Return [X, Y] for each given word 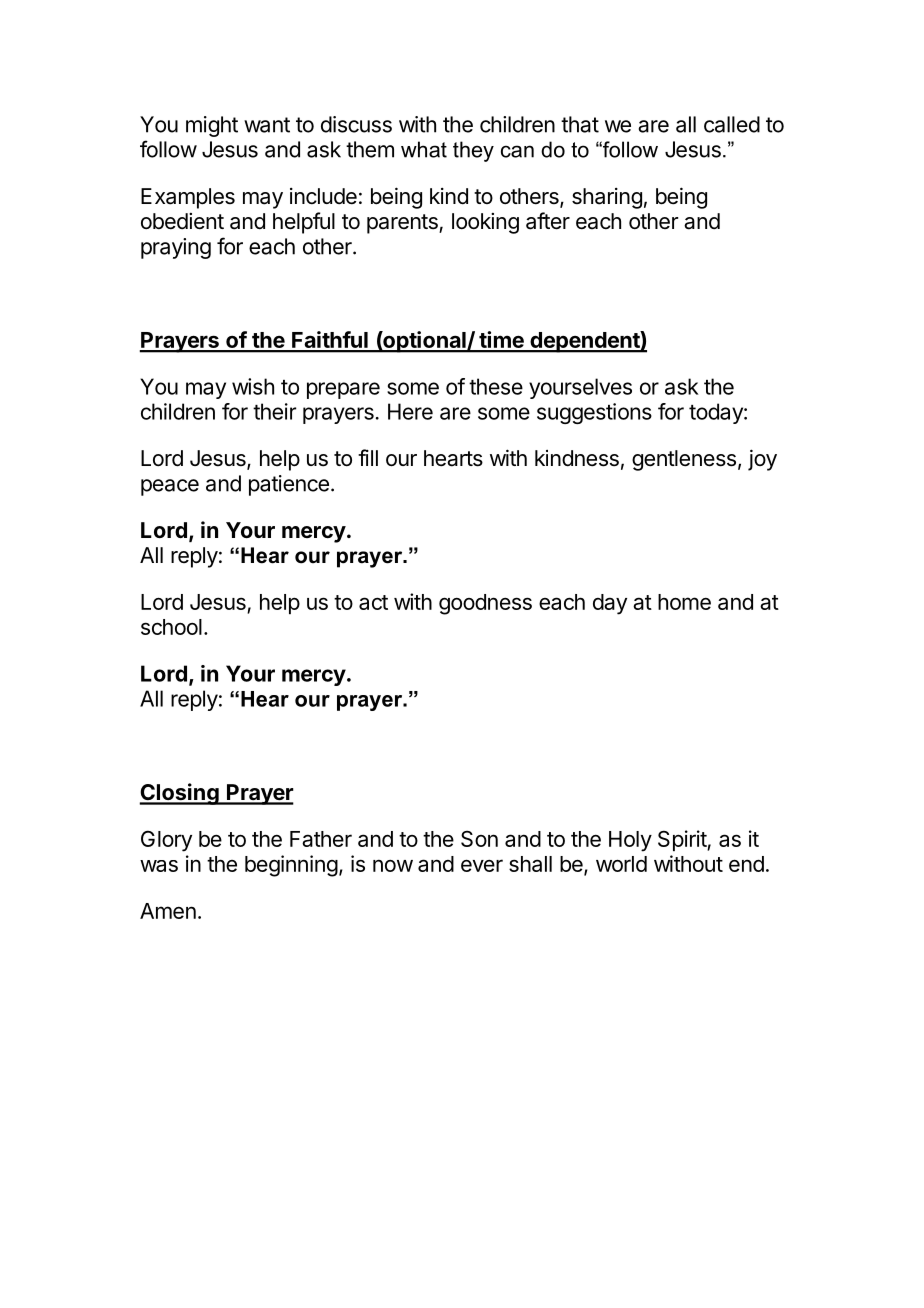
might [212, 126]
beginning [291, 866]
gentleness [684, 460]
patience [289, 485]
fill [368, 457]
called [732, 124]
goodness [485, 604]
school [171, 627]
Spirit [683, 840]
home [684, 602]
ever [482, 865]
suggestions [594, 413]
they [473, 151]
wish [253, 386]
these [496, 386]
